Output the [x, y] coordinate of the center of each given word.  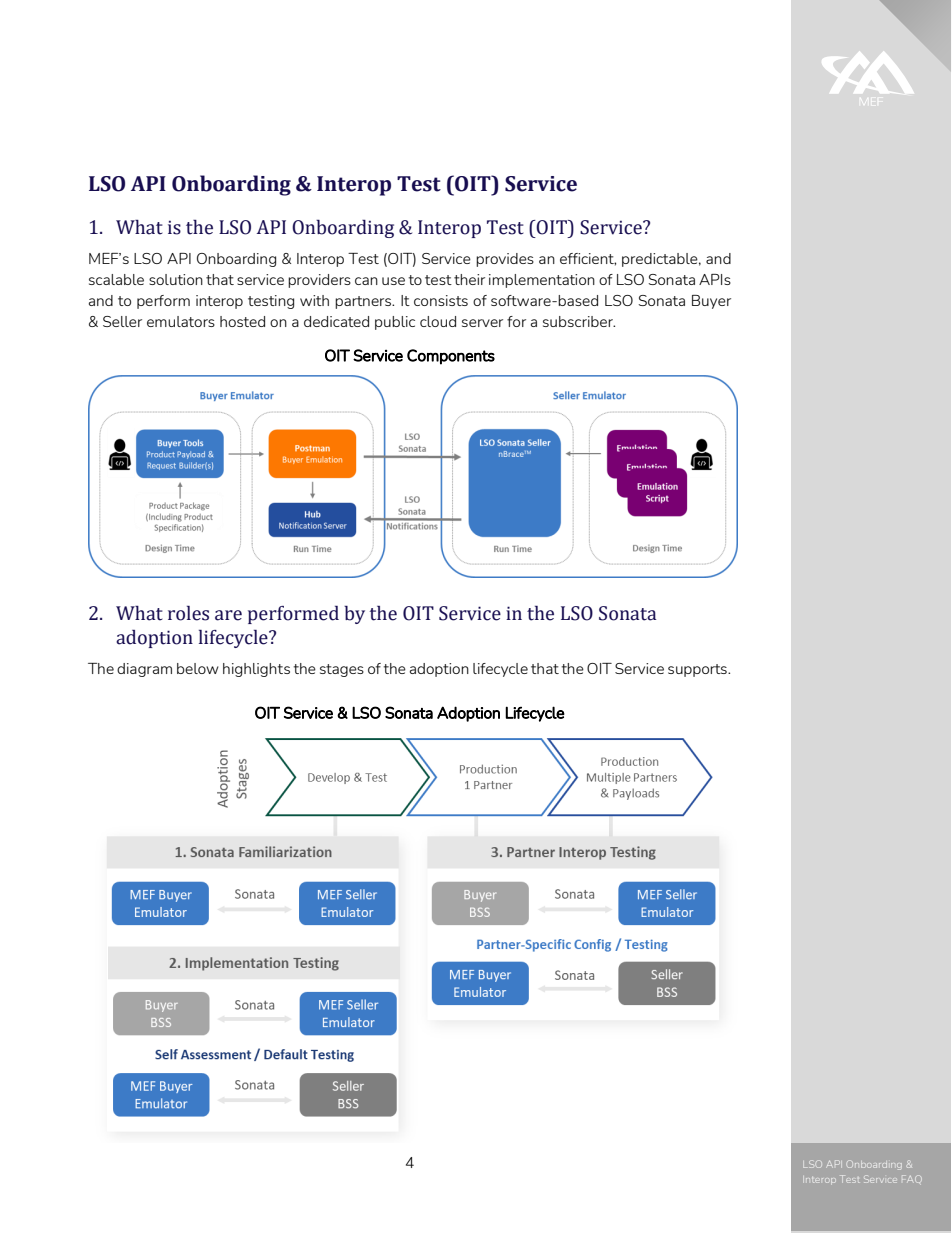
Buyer [711, 302]
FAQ [912, 1179]
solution [176, 279]
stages [342, 670]
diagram [144, 670]
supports [698, 670]
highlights [256, 670]
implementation [542, 281]
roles [188, 613]
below [198, 668]
